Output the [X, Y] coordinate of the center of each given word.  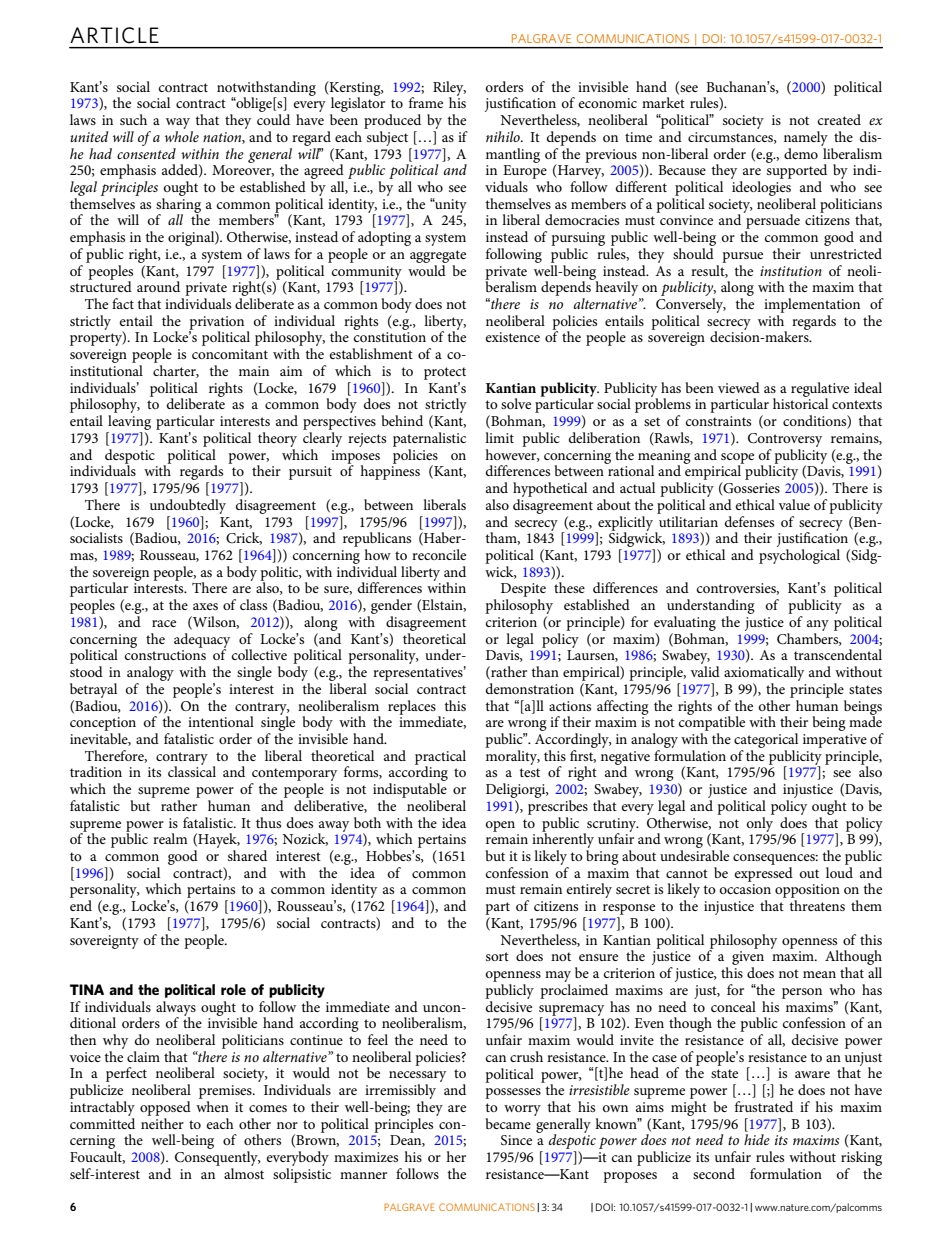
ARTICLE [114, 35]
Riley [449, 89]
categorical [766, 740]
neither [162, 1122]
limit [499, 437]
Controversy [785, 440]
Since [516, 1140]
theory [277, 439]
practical [440, 758]
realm [170, 838]
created [839, 119]
